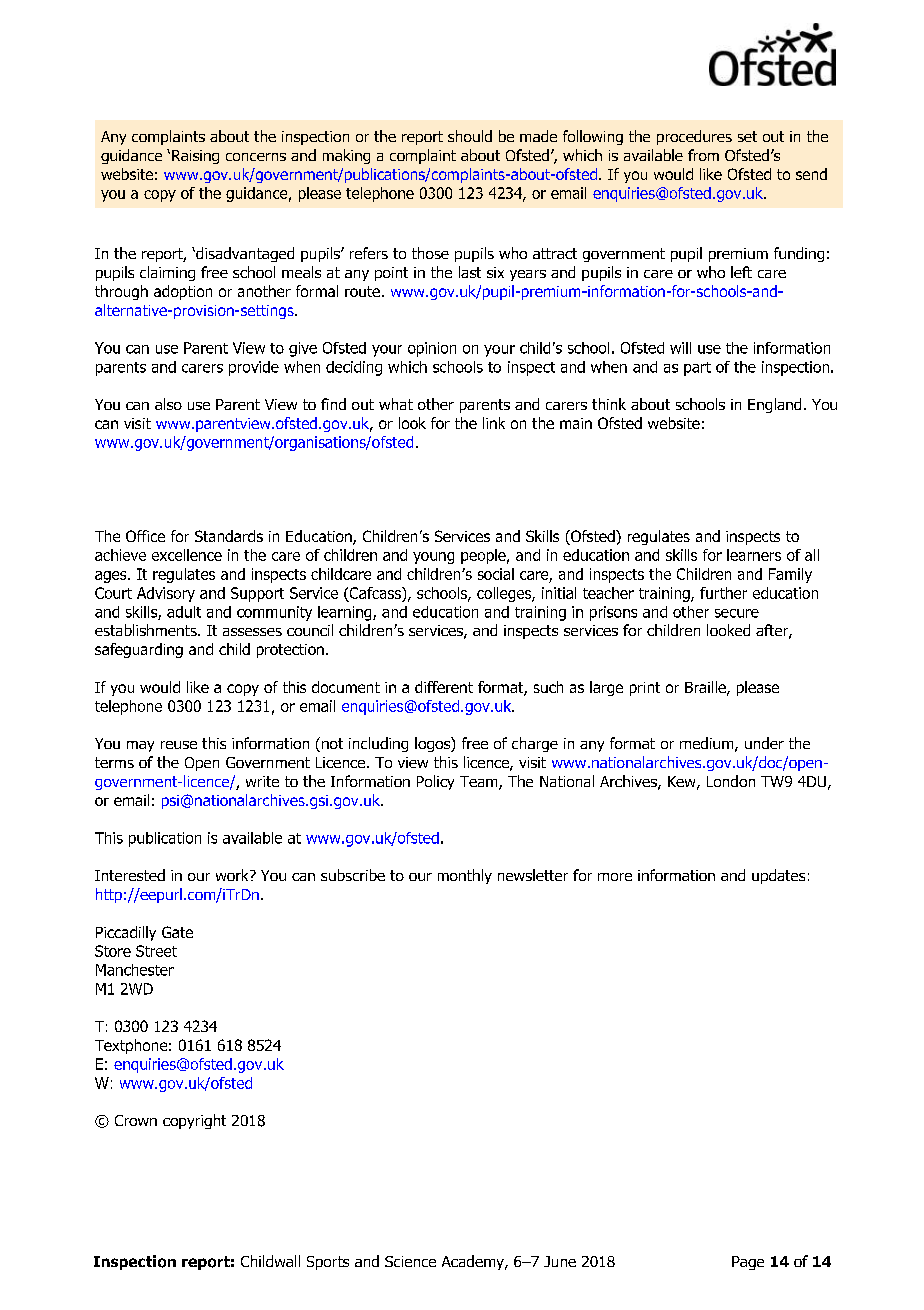 Image resolution: width=924 pixels, height=1310 pixels. Describe the element at coordinates (328, 1263) in the page. I see `Sports` at that location.
